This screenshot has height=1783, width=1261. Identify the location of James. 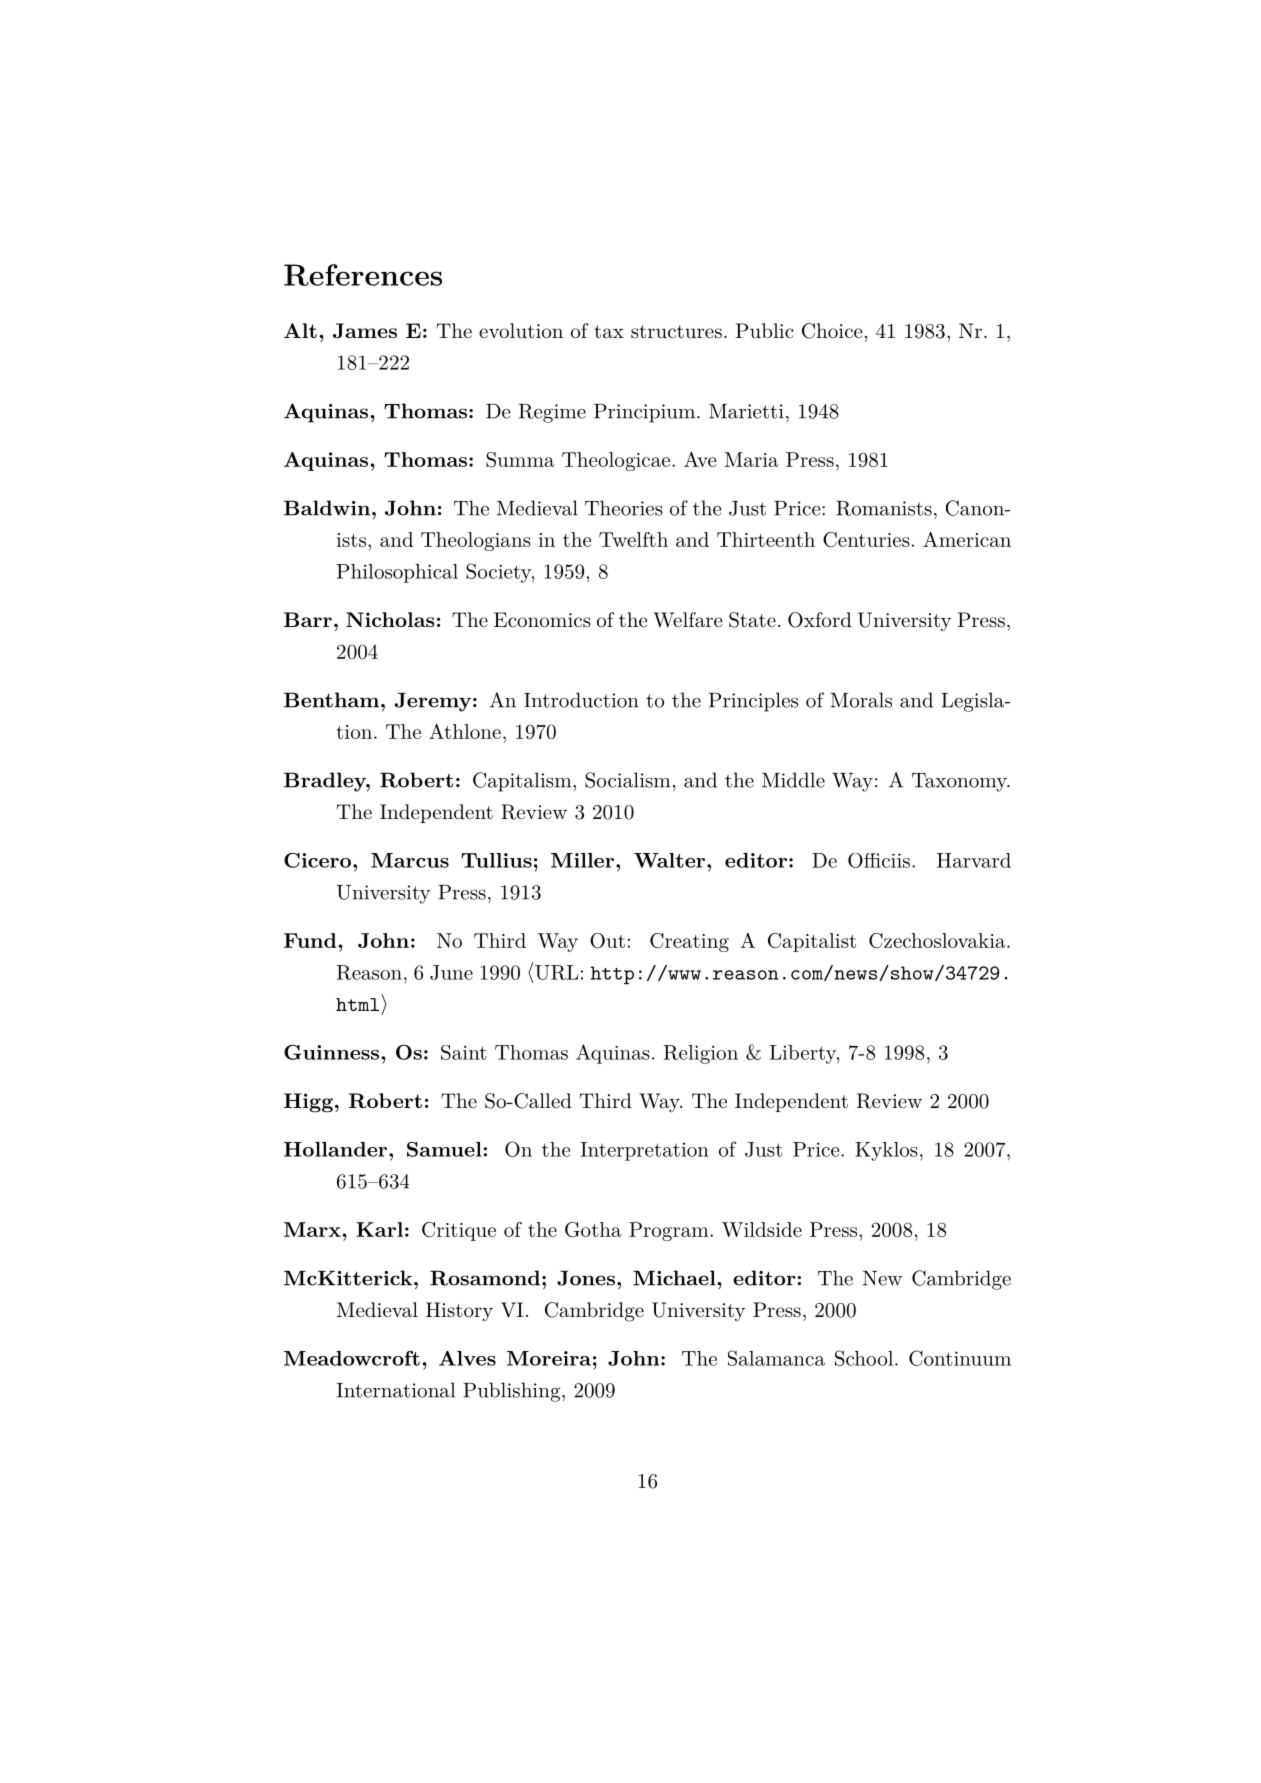
(365, 330).
